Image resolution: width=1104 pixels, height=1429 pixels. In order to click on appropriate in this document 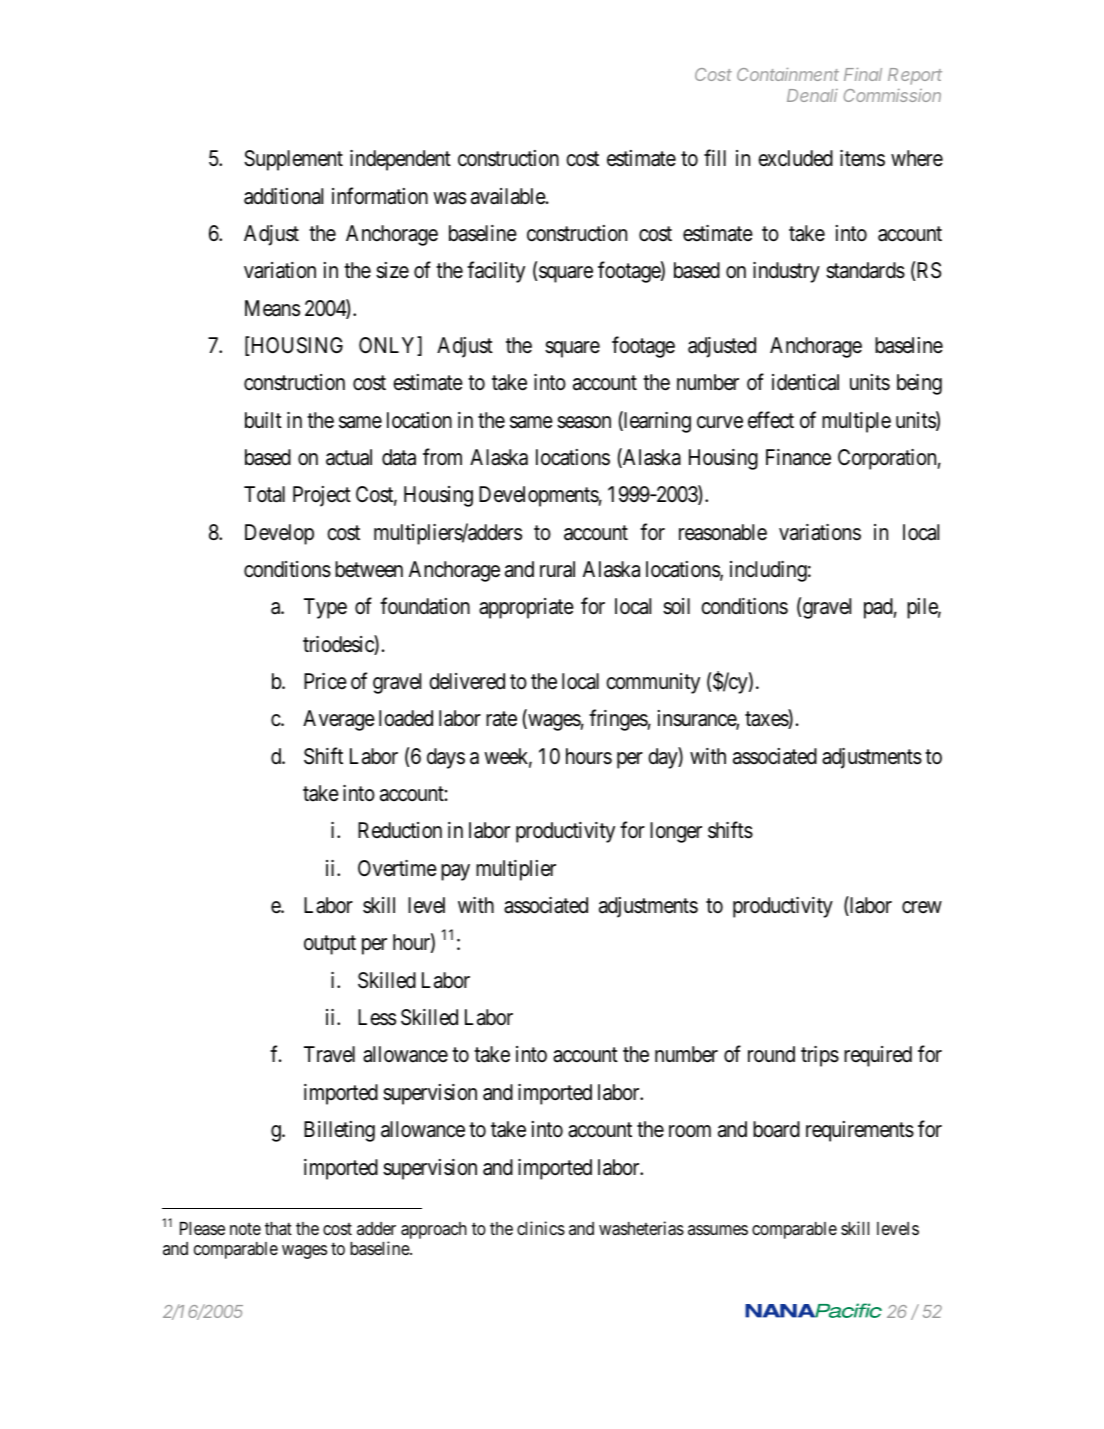, I will do `click(526, 608)`.
